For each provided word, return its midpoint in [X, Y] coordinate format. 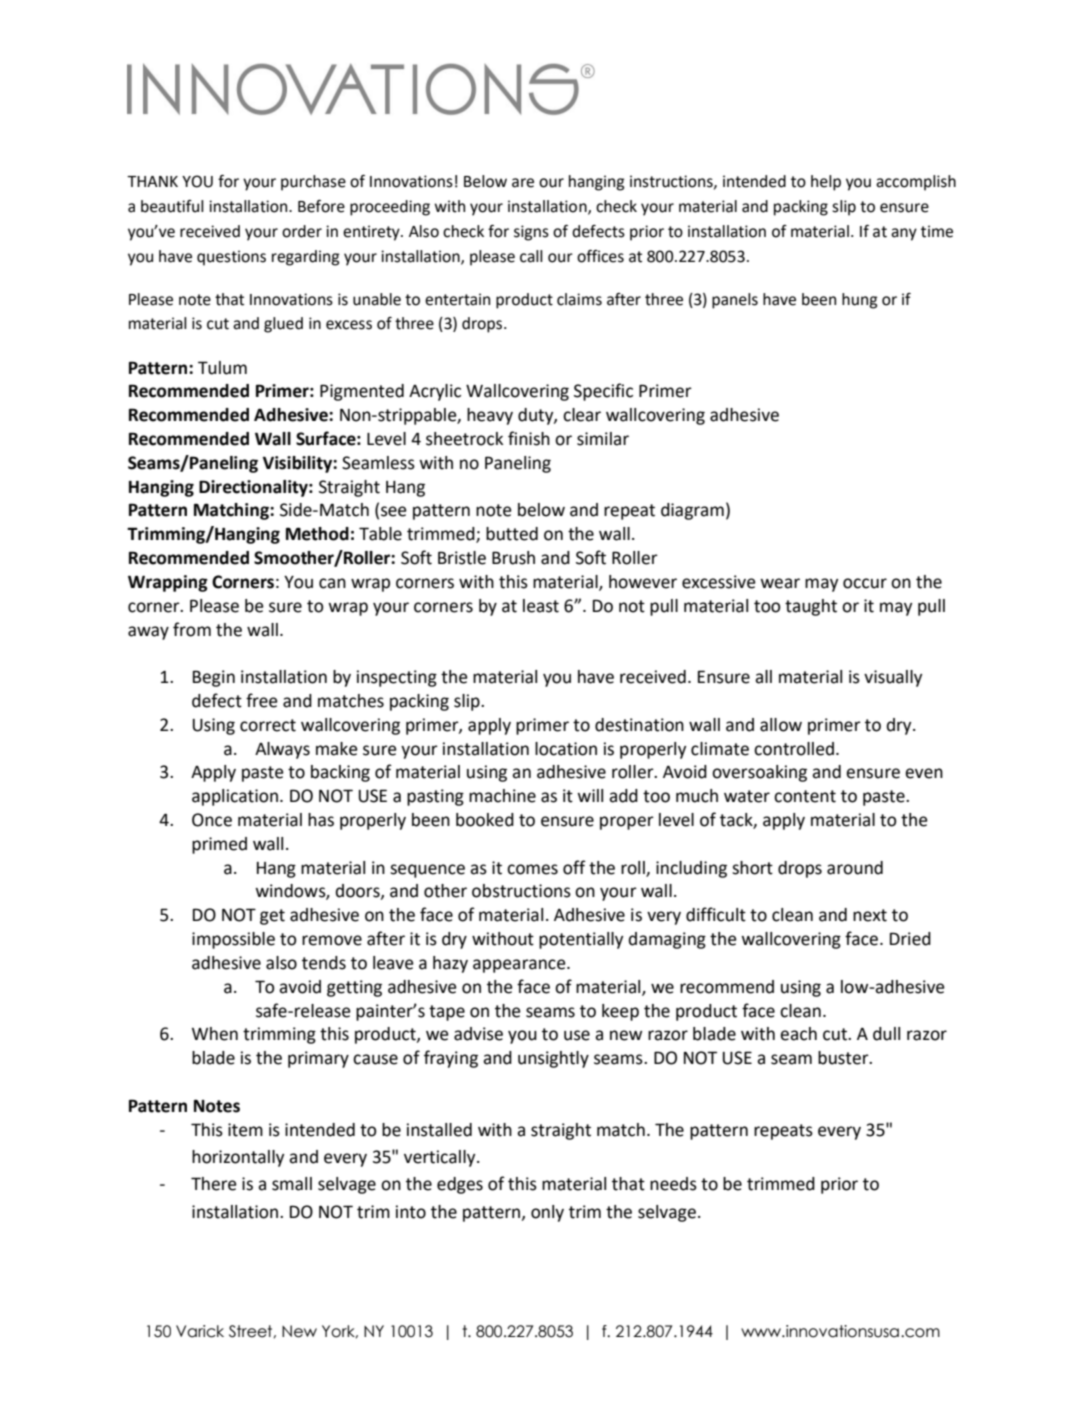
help [826, 183]
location [566, 749]
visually [893, 678]
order [302, 231]
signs [531, 233]
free [262, 700]
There [214, 1184]
